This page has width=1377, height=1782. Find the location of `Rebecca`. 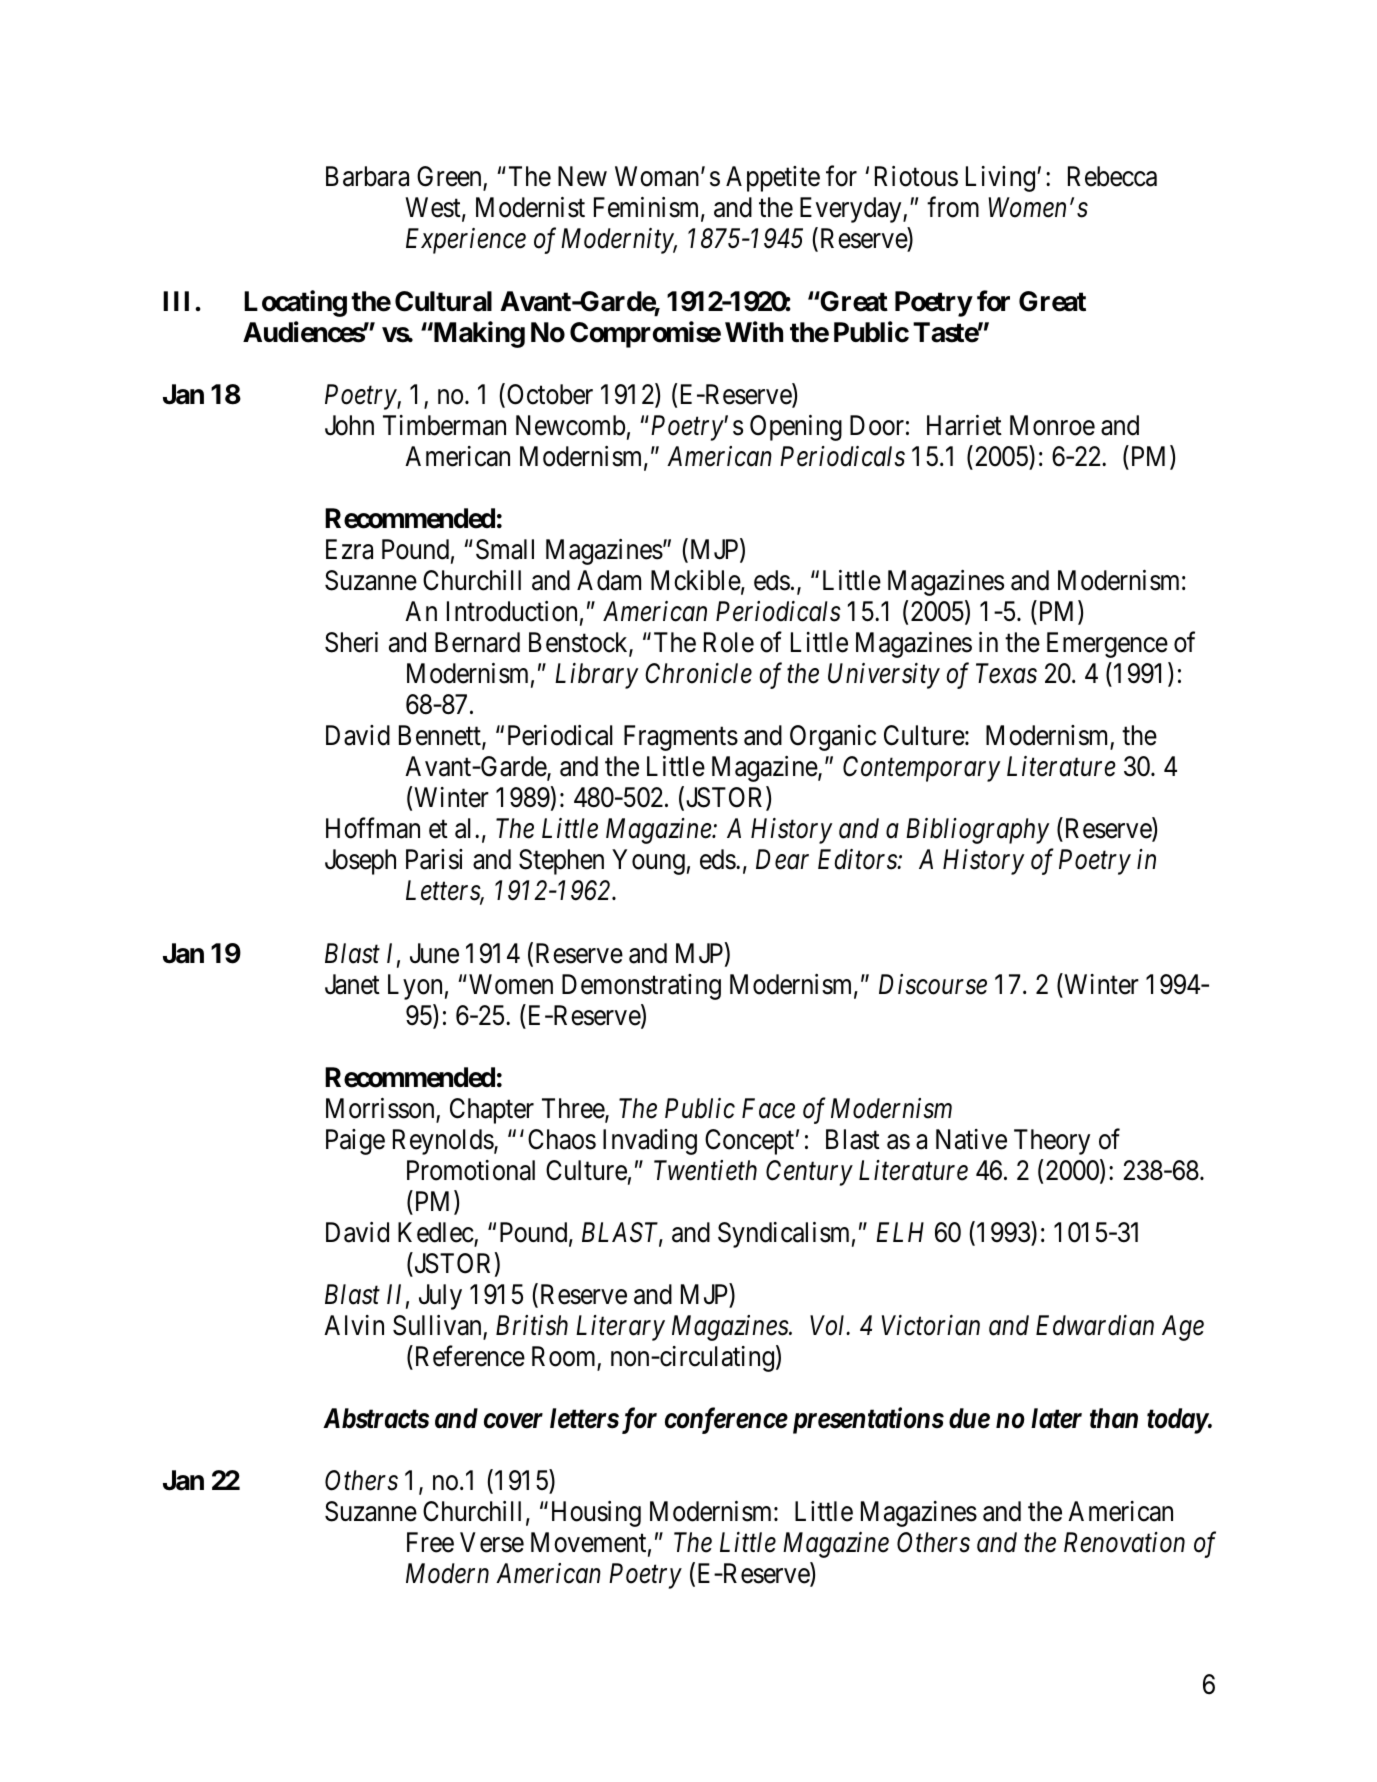

Rebecca is located at coordinates (1112, 176).
